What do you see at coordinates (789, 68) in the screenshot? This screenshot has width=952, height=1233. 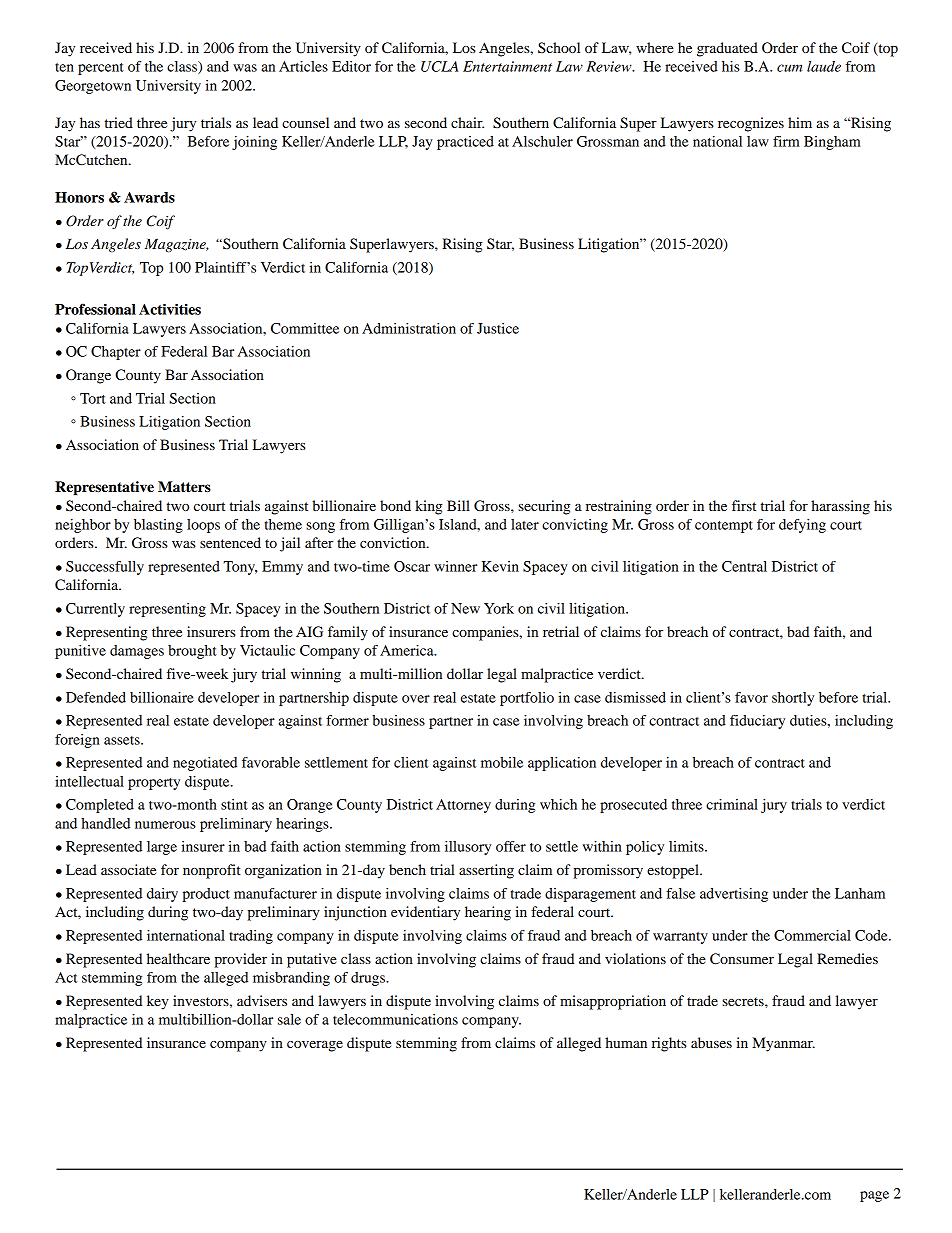 I see `cum` at bounding box center [789, 68].
